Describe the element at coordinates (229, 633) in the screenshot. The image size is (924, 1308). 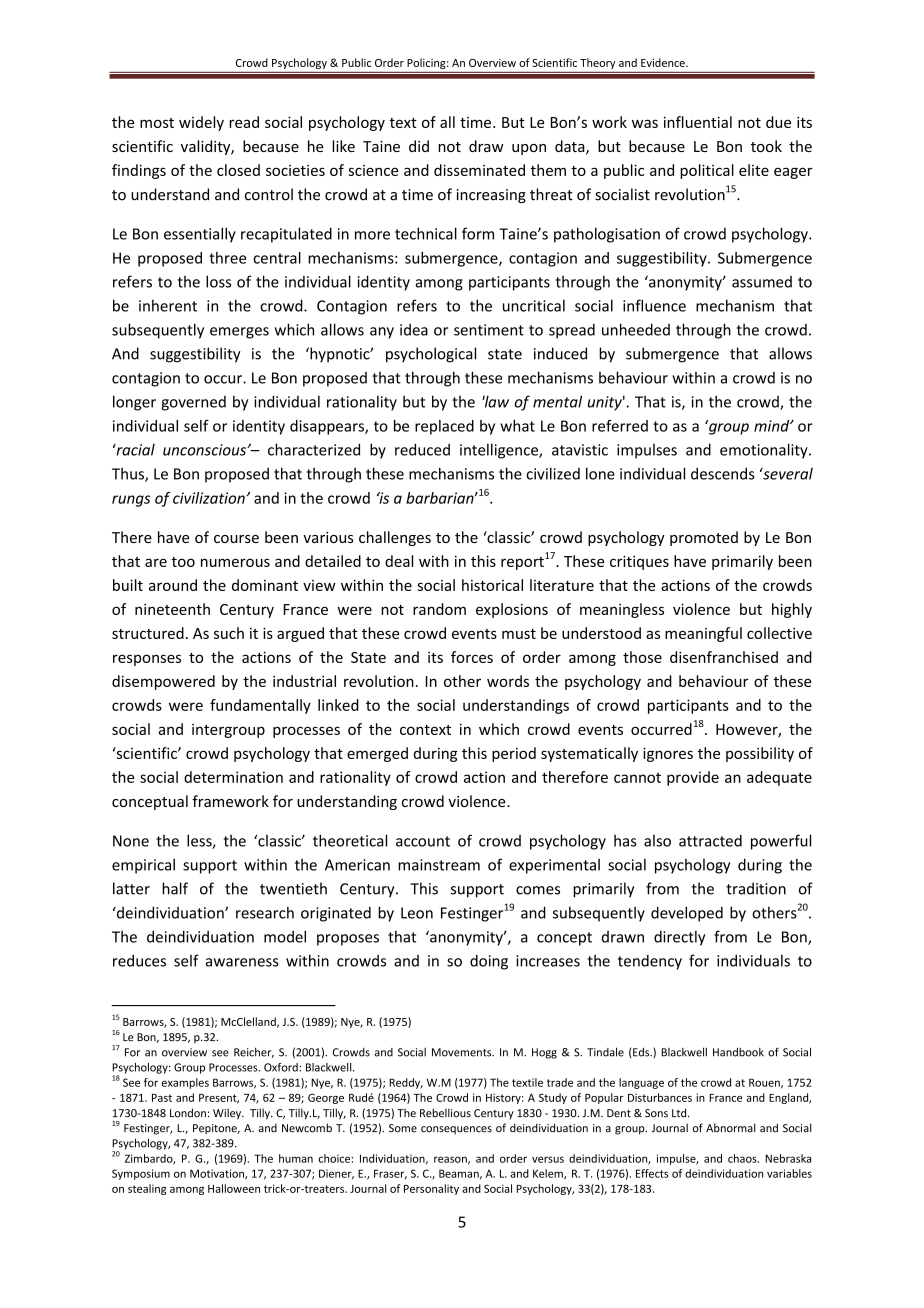
I see `such` at that location.
